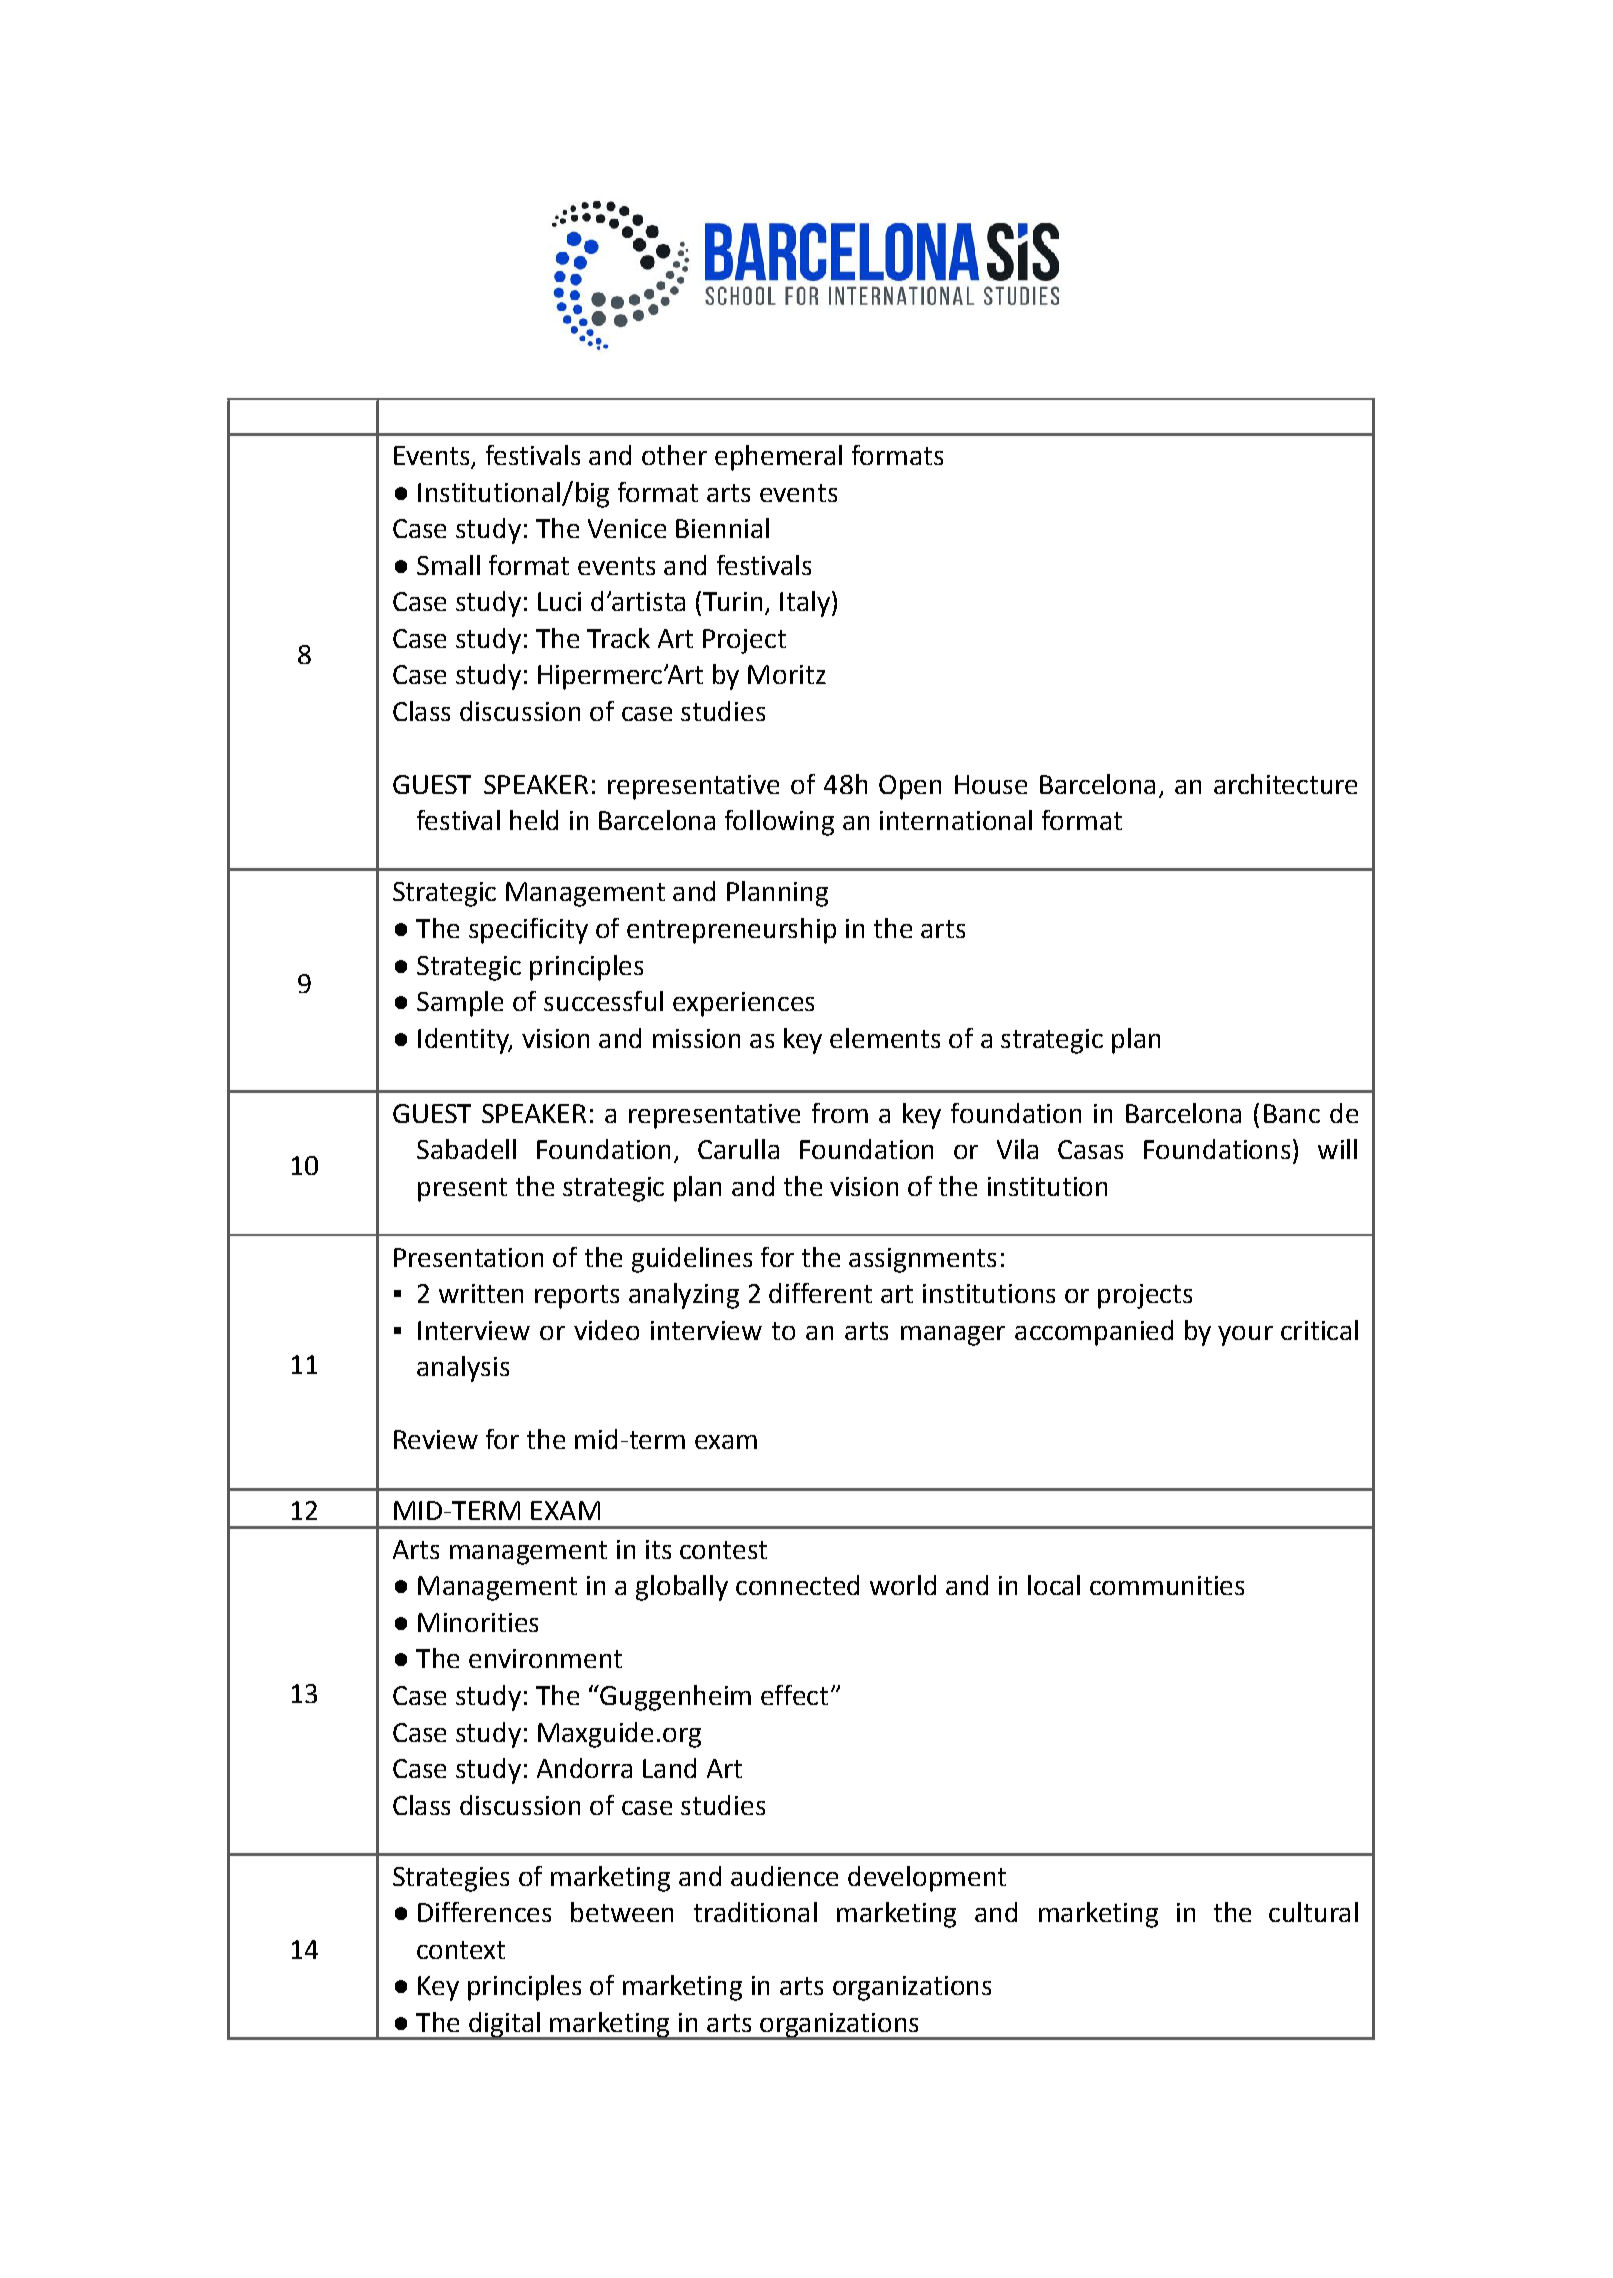 This image has height=2278, width=1613. Describe the element at coordinates (436, 1439) in the image. I see `Review` at that location.
